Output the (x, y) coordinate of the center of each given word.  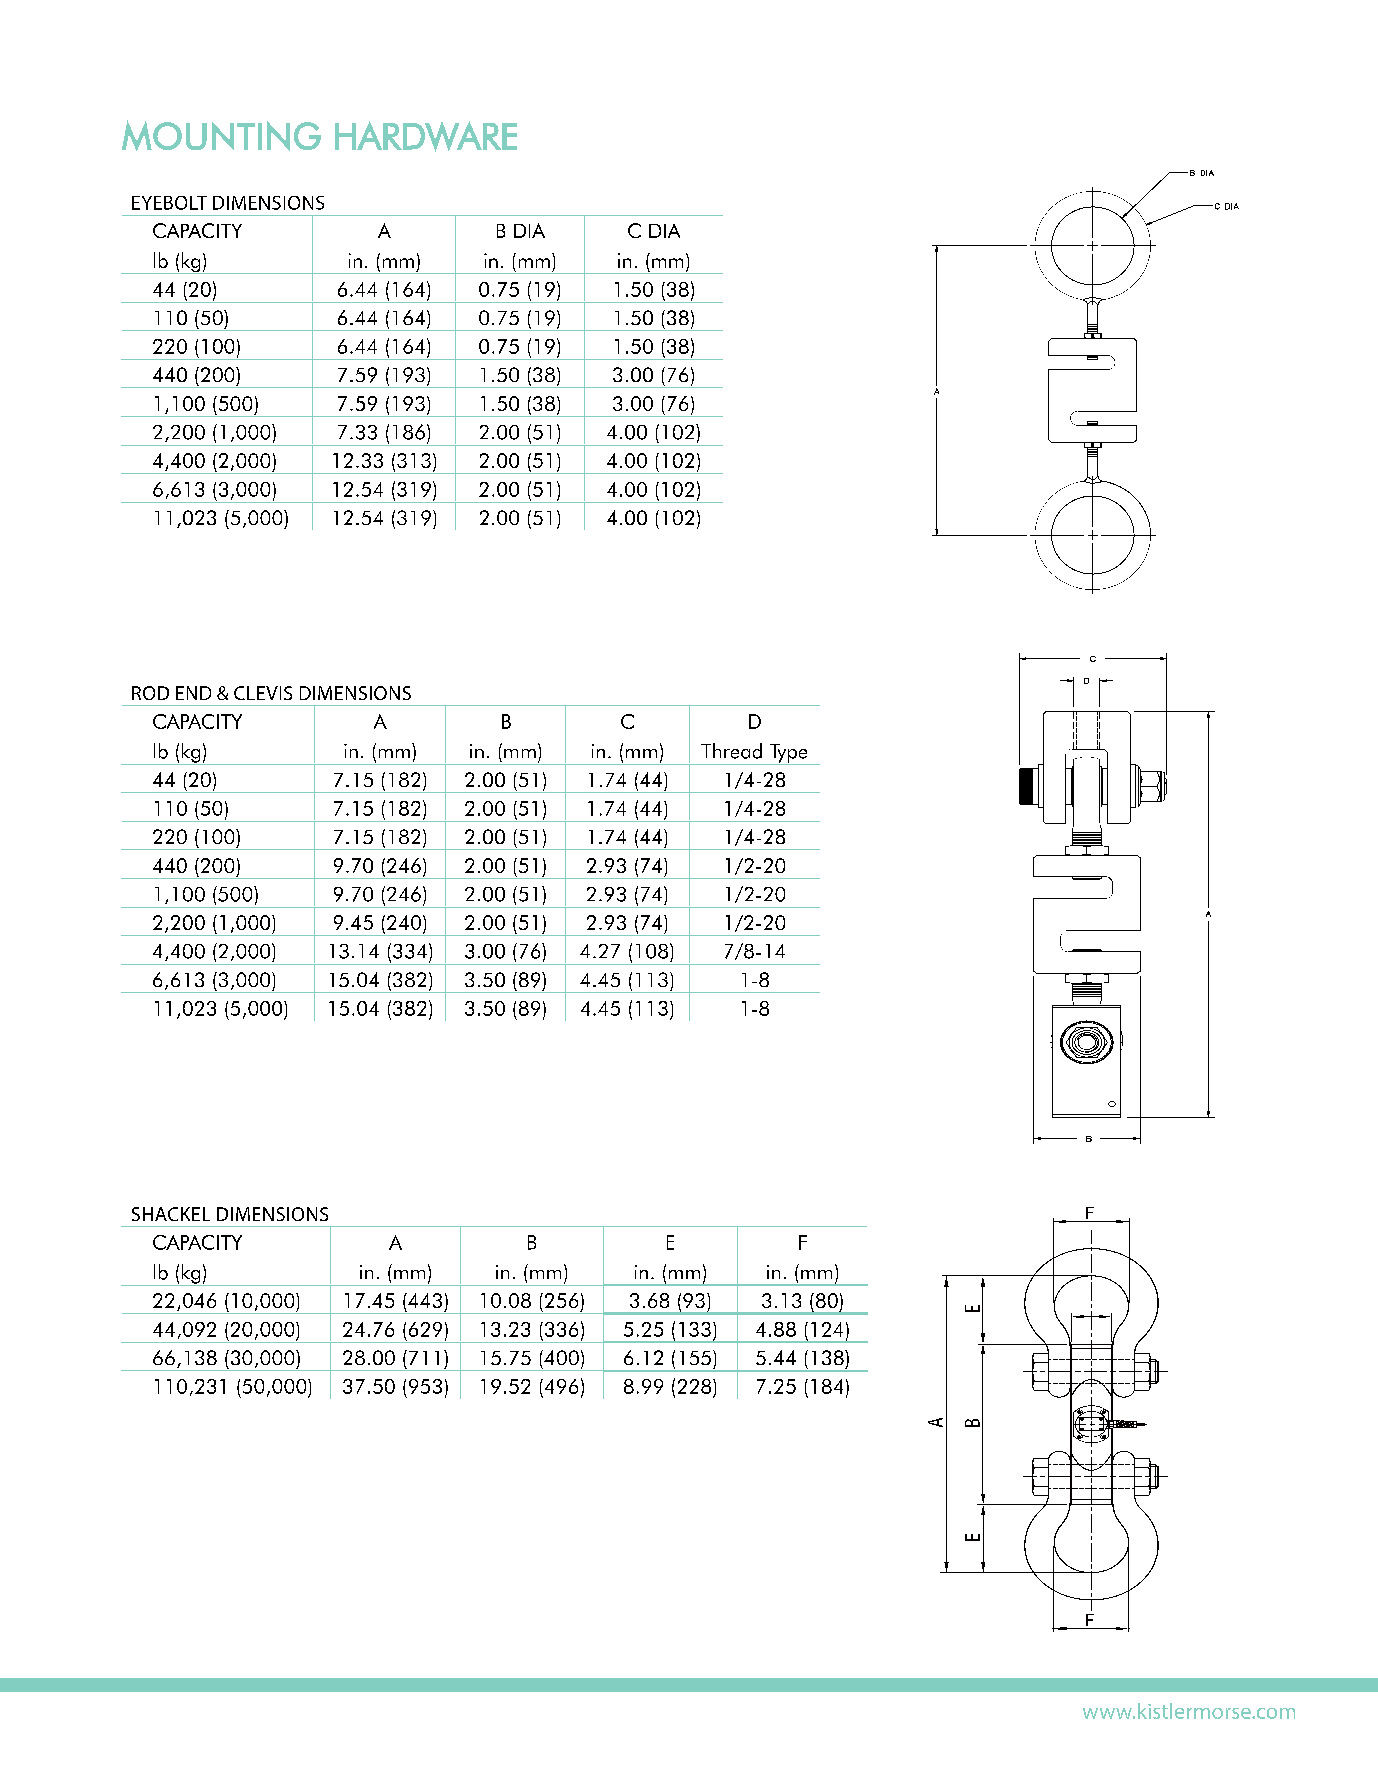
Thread (731, 751)
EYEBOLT (169, 203)
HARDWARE (426, 136)
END (193, 693)
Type (788, 754)
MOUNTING (221, 135)
